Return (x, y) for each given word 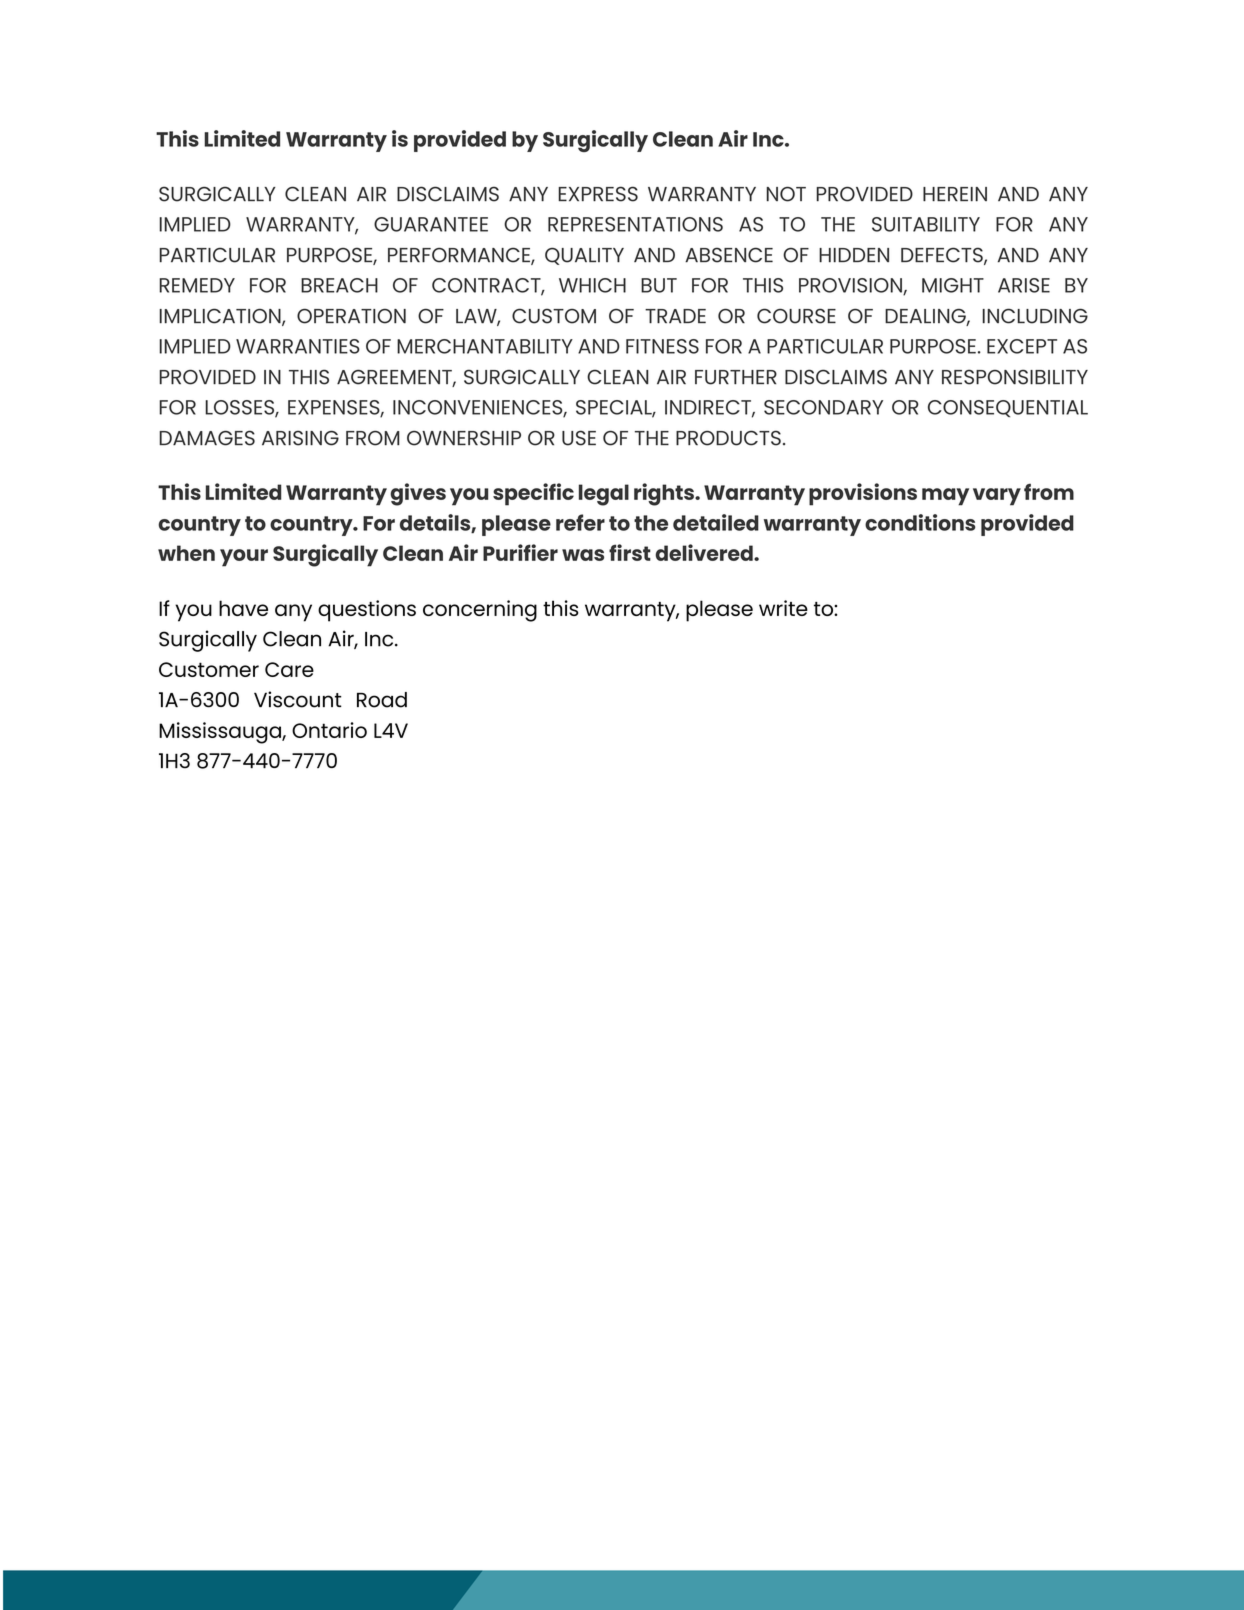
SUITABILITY (926, 224)
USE (579, 438)
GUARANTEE (431, 224)
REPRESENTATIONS (635, 224)
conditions (920, 522)
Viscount (298, 699)
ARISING (300, 438)
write (783, 608)
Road (382, 700)
